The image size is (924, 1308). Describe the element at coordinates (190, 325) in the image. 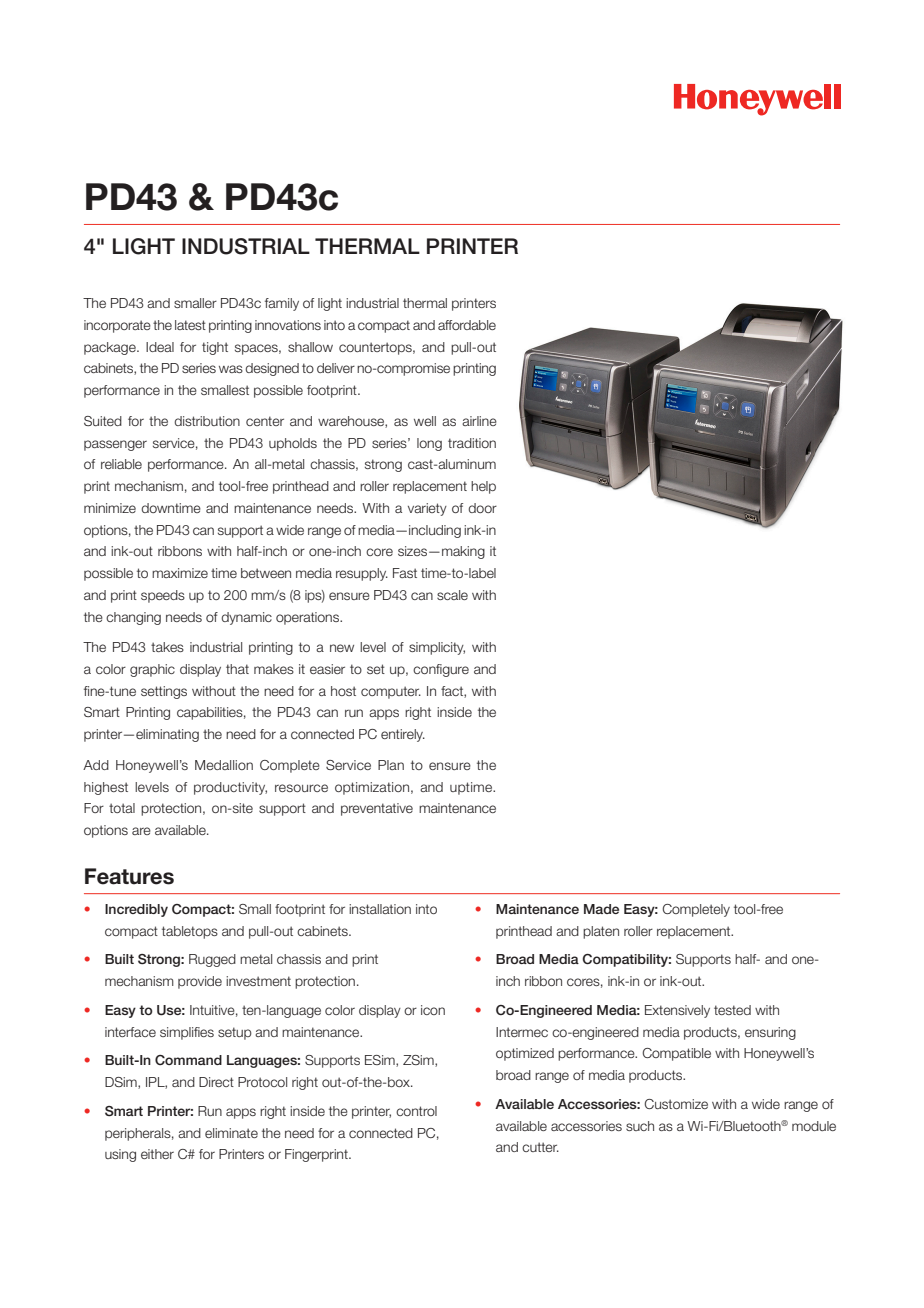

I see `latest` at that location.
